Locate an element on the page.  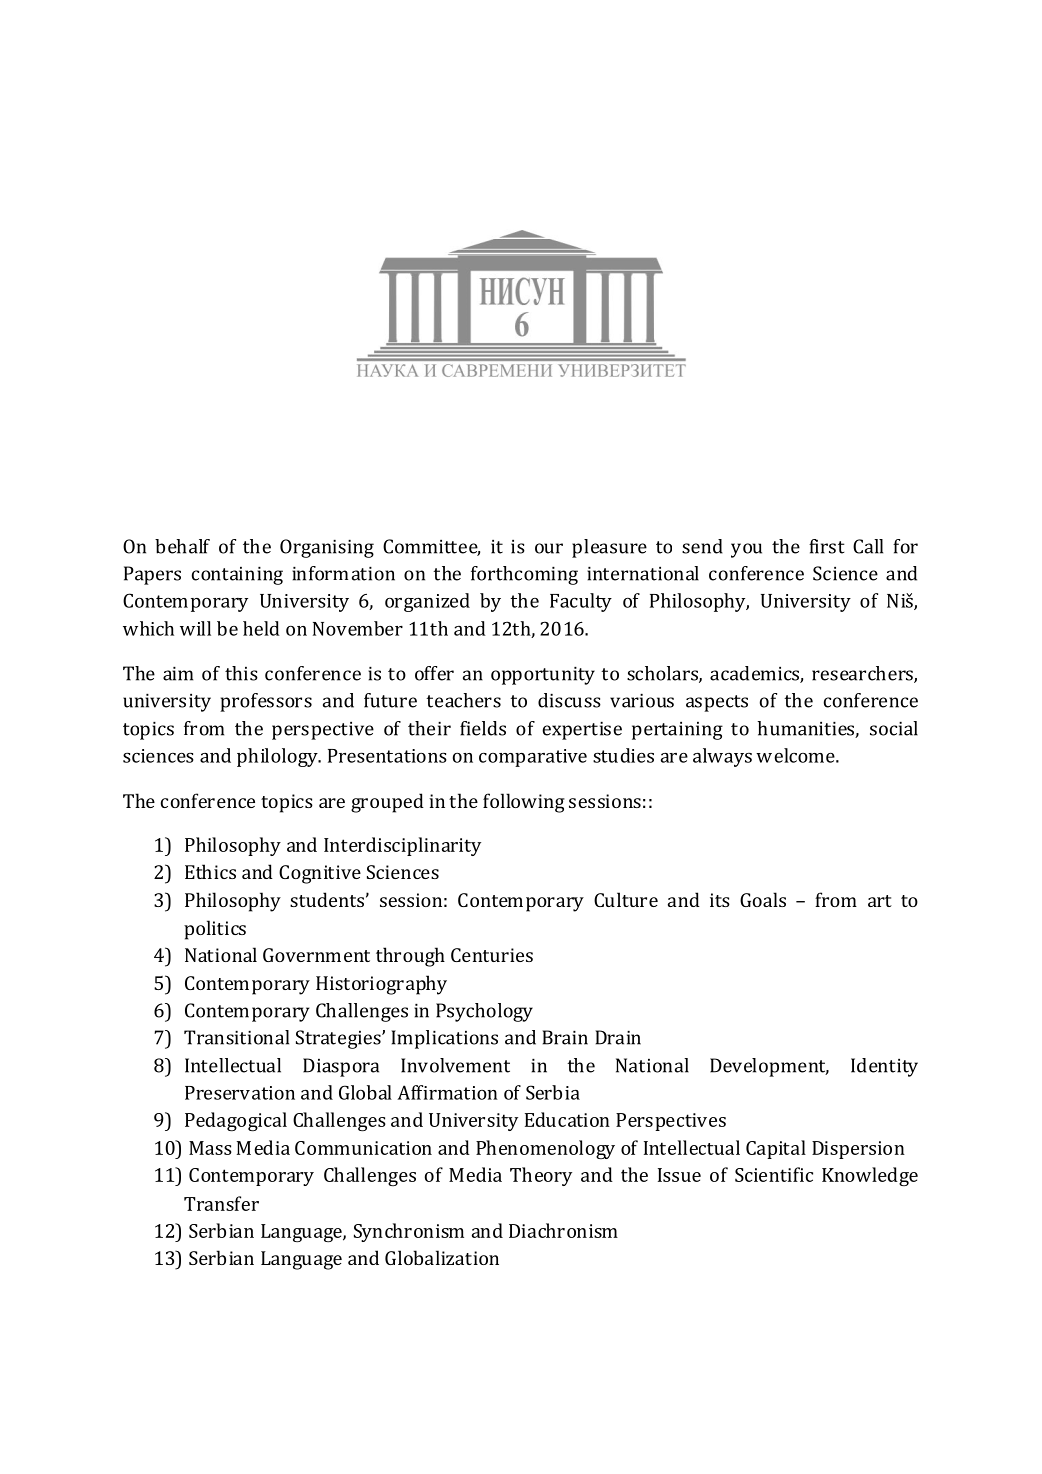
Identity is located at coordinates (884, 1067).
